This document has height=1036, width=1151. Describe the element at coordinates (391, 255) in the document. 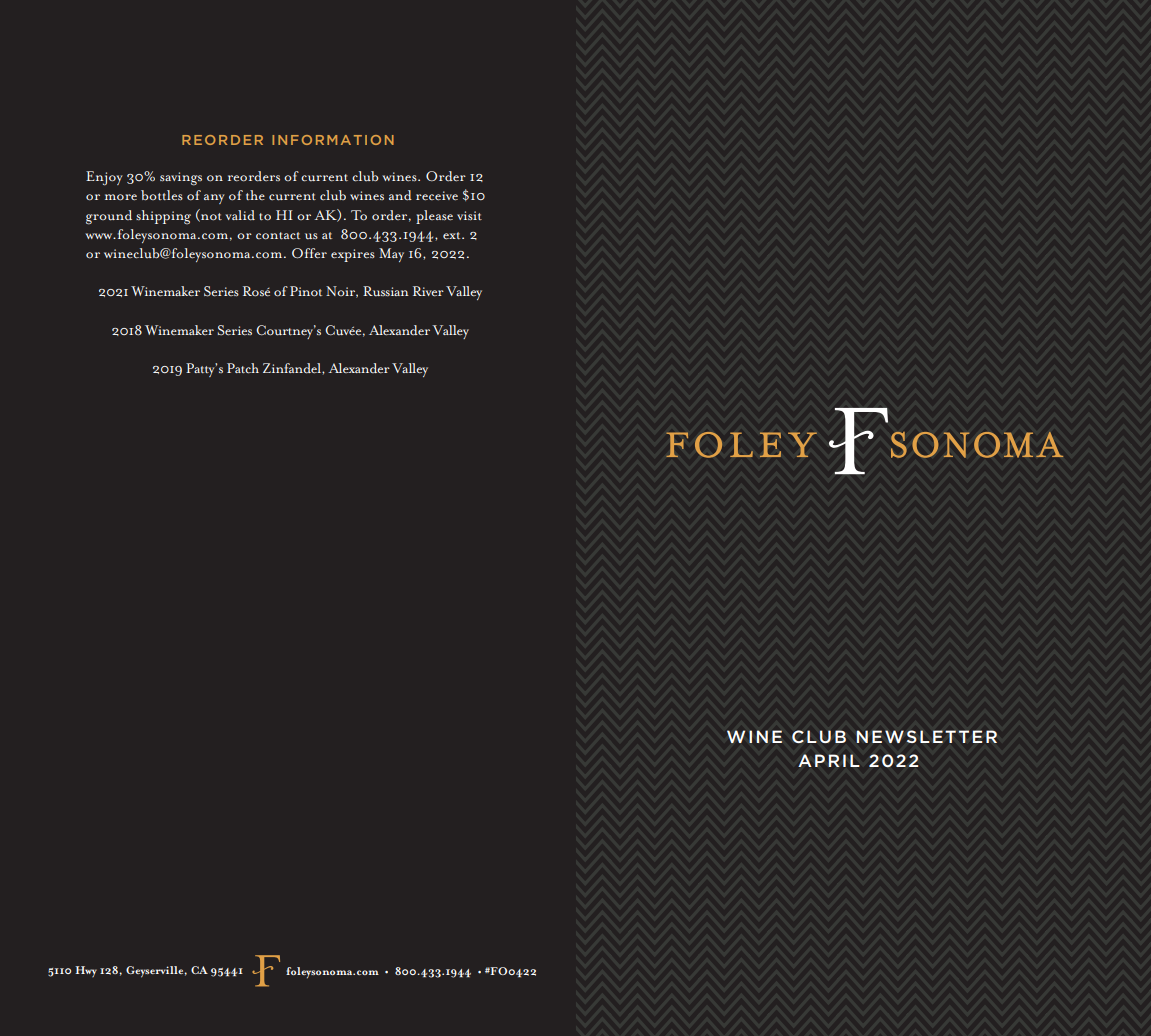

I see `May` at that location.
